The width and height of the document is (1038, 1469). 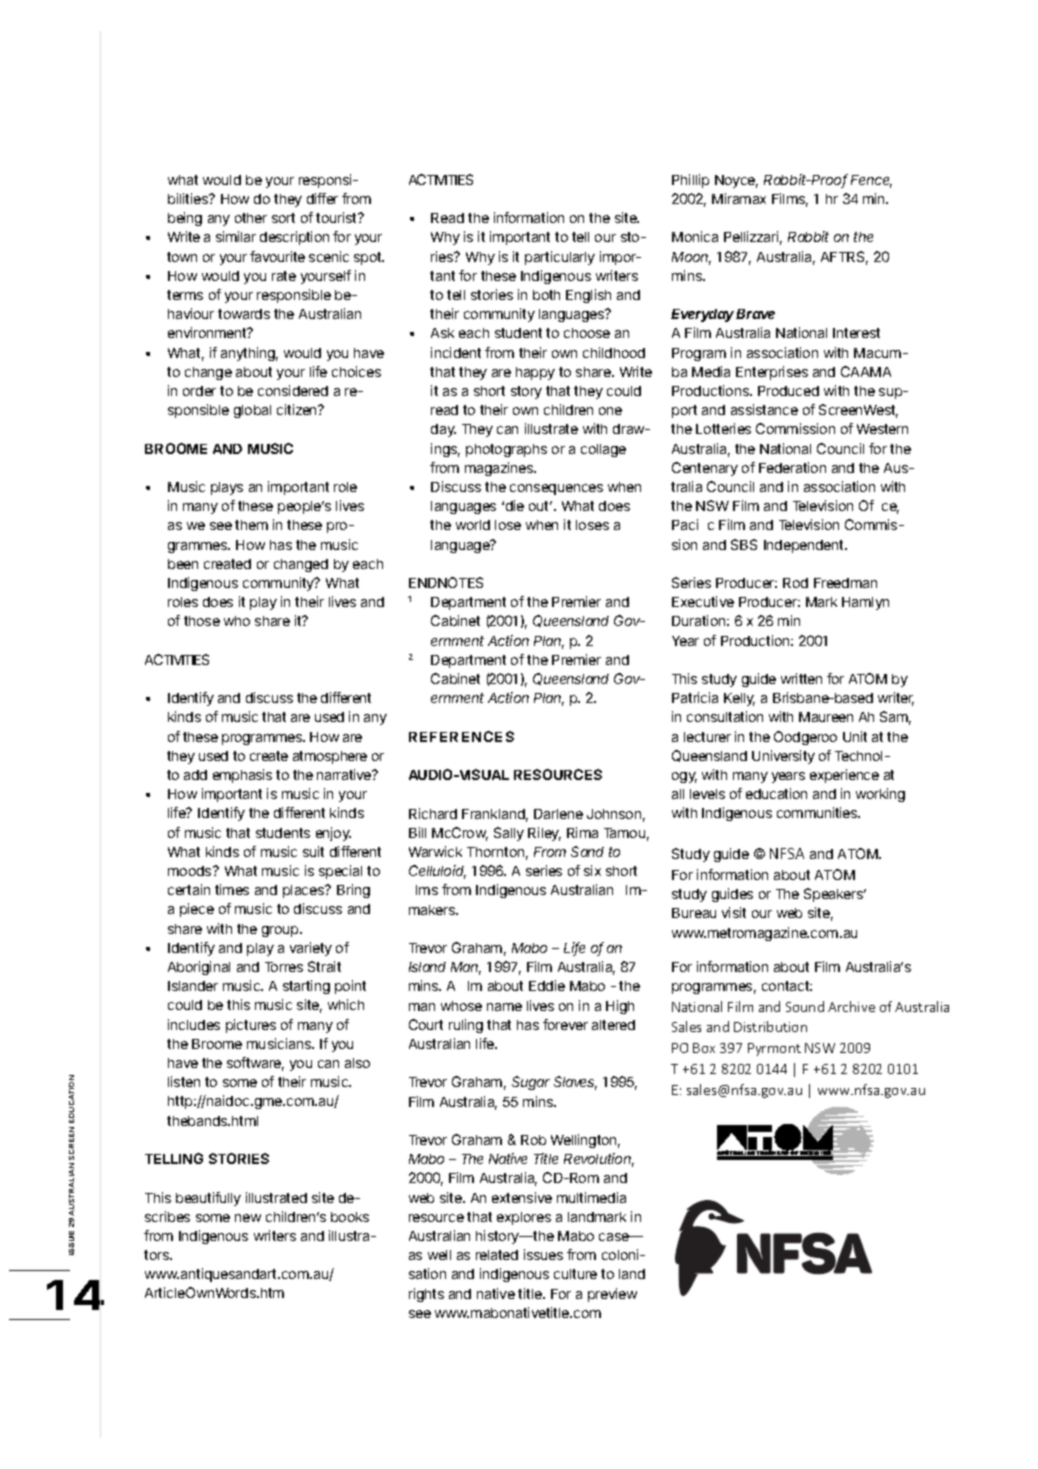 I want to click on Distribution, so click(x=770, y=1026).
